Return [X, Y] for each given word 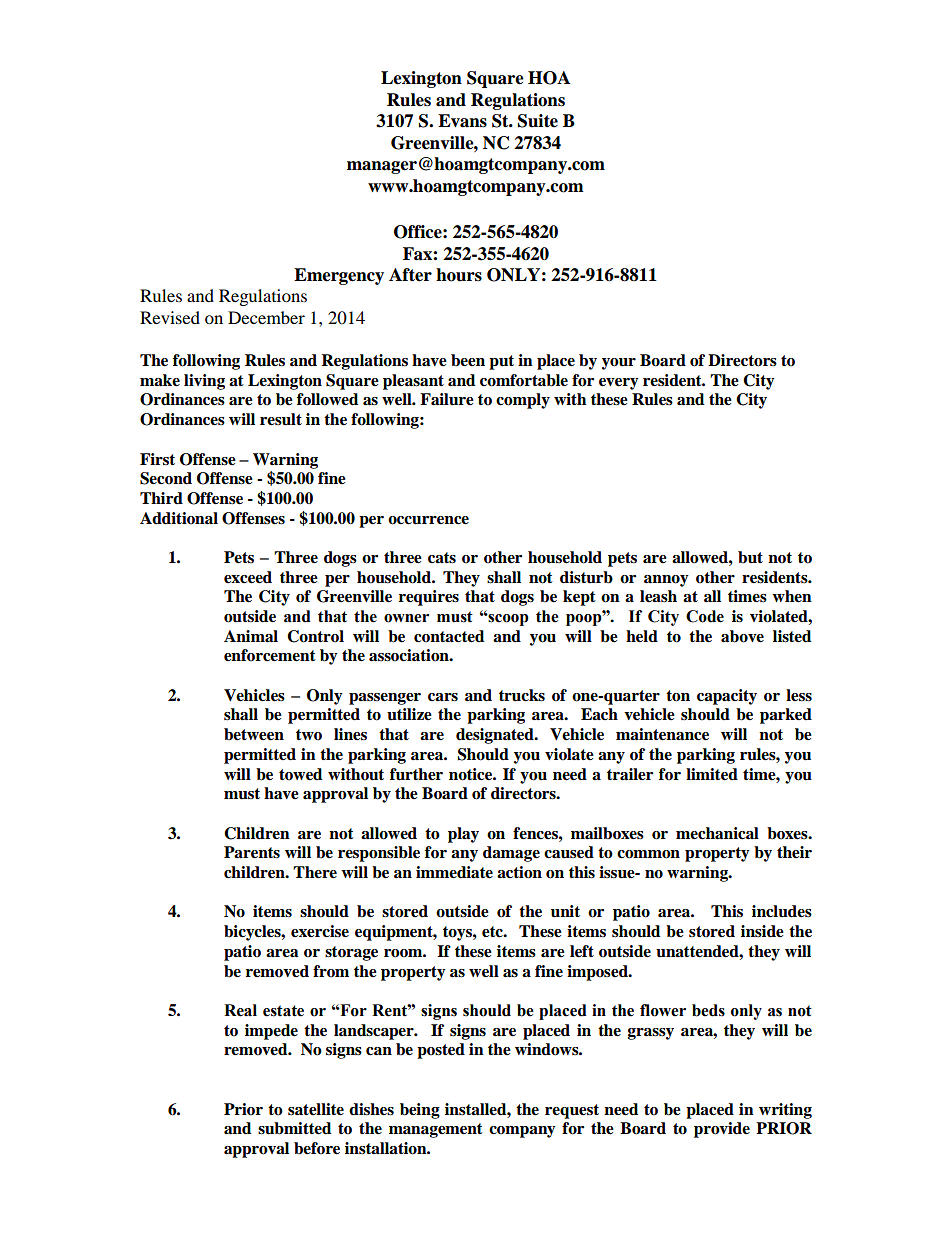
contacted [449, 636]
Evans [462, 121]
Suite [538, 121]
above [742, 636]
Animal [251, 636]
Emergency [339, 276]
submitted [294, 1128]
